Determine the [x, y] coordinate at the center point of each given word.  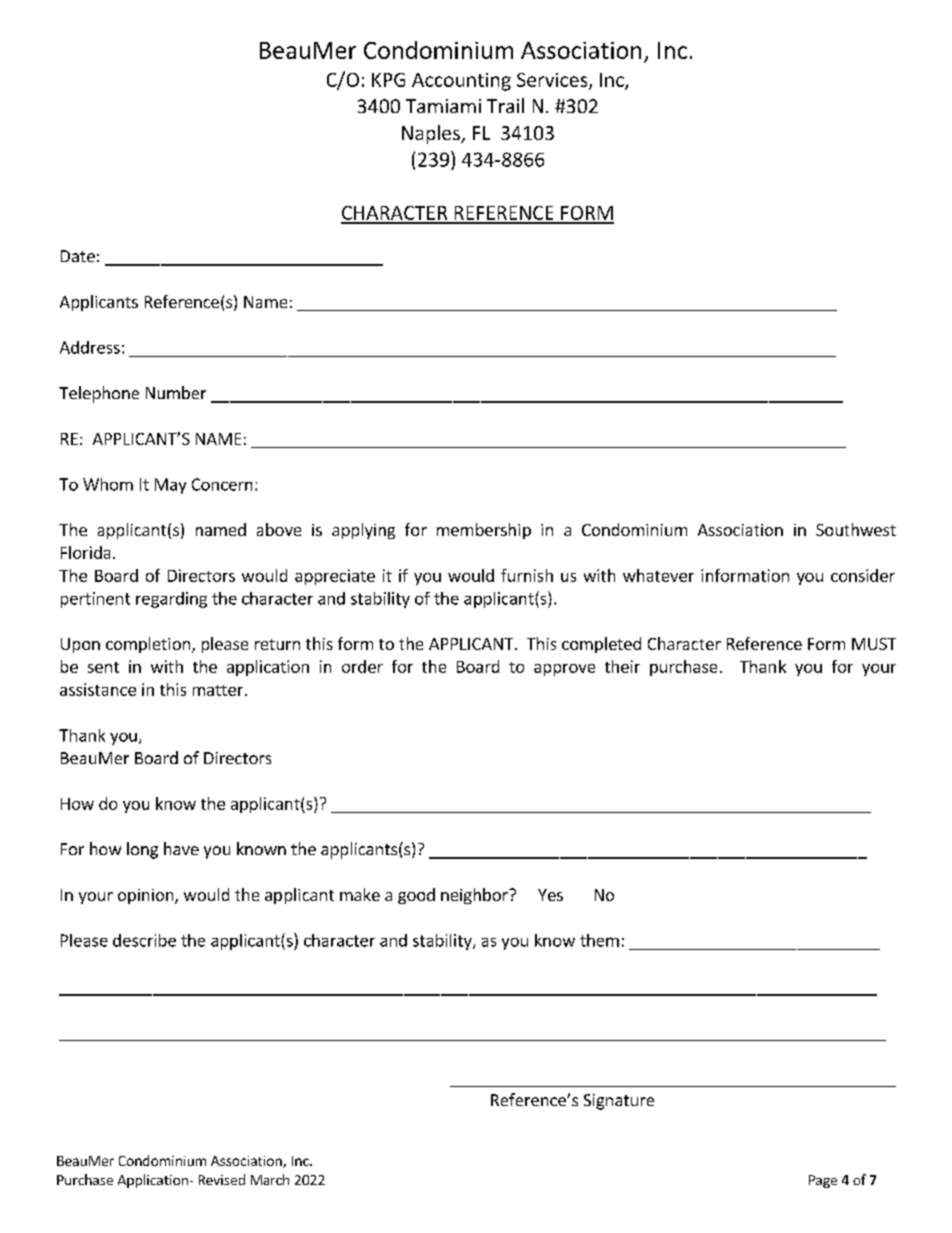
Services [553, 81]
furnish [527, 575]
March [270, 1179]
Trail [505, 105]
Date [78, 256]
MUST [874, 644]
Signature [619, 1102]
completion [148, 645]
